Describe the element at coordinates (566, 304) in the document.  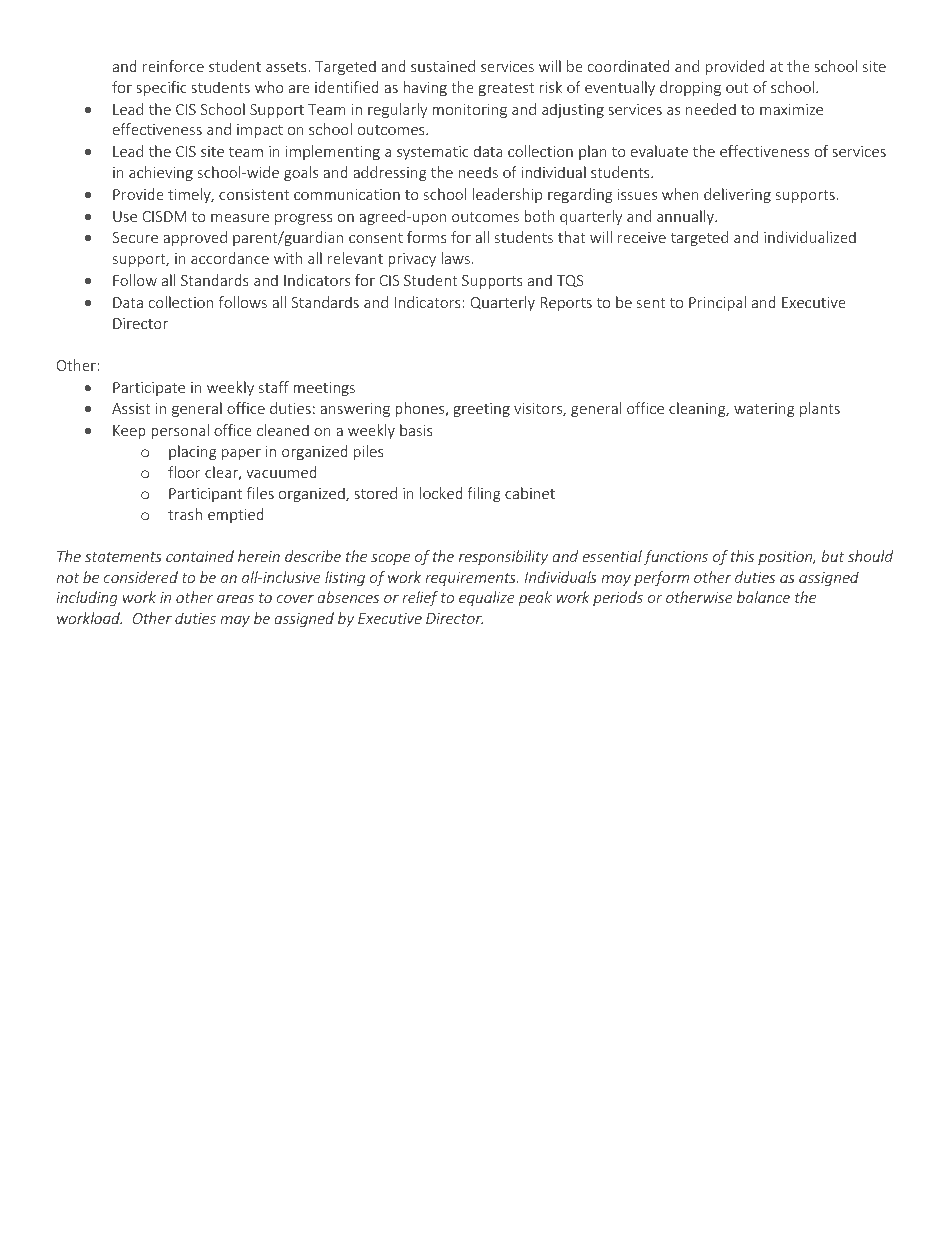
I see `Reports` at that location.
